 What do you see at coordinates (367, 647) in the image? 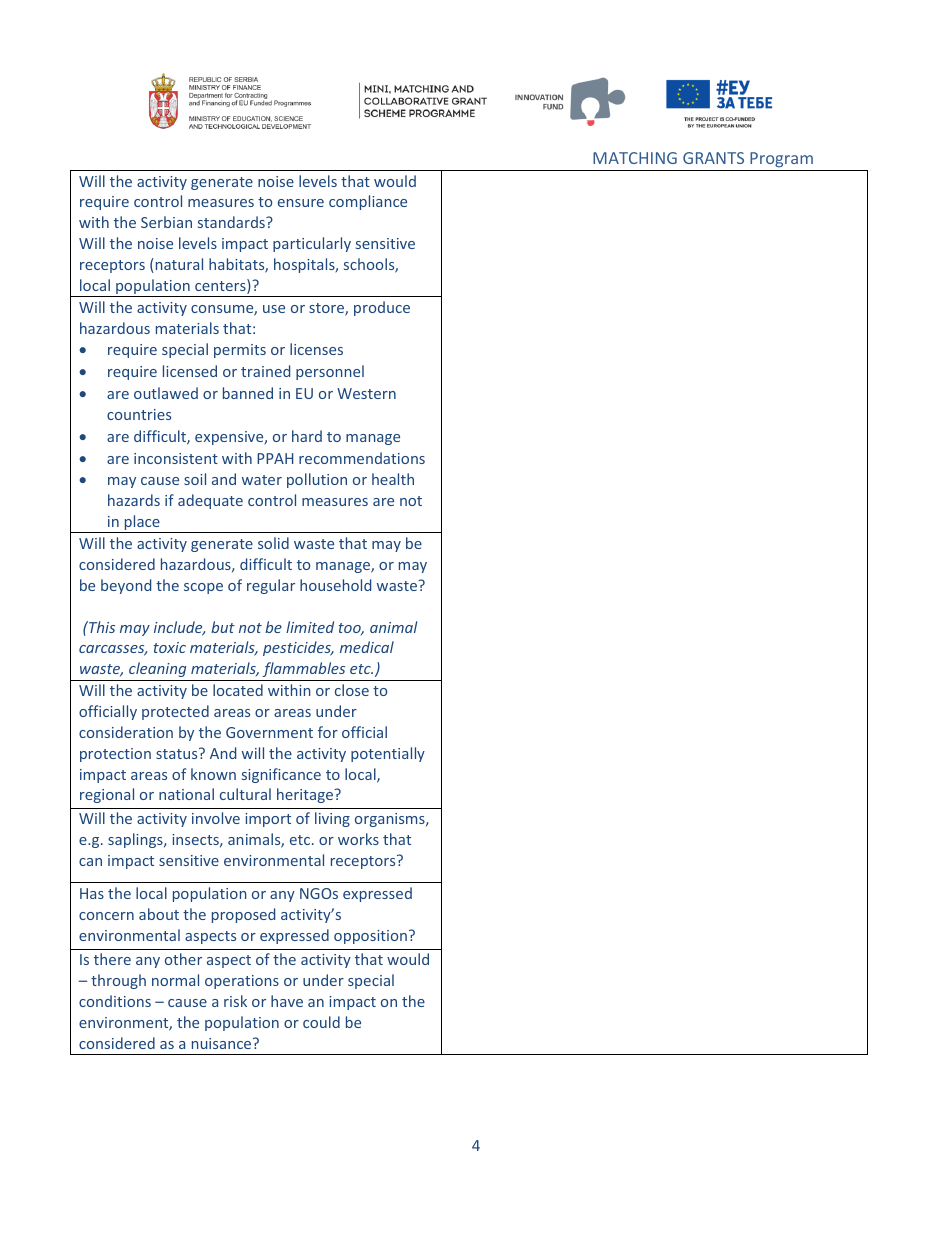
I see `medical` at bounding box center [367, 647].
